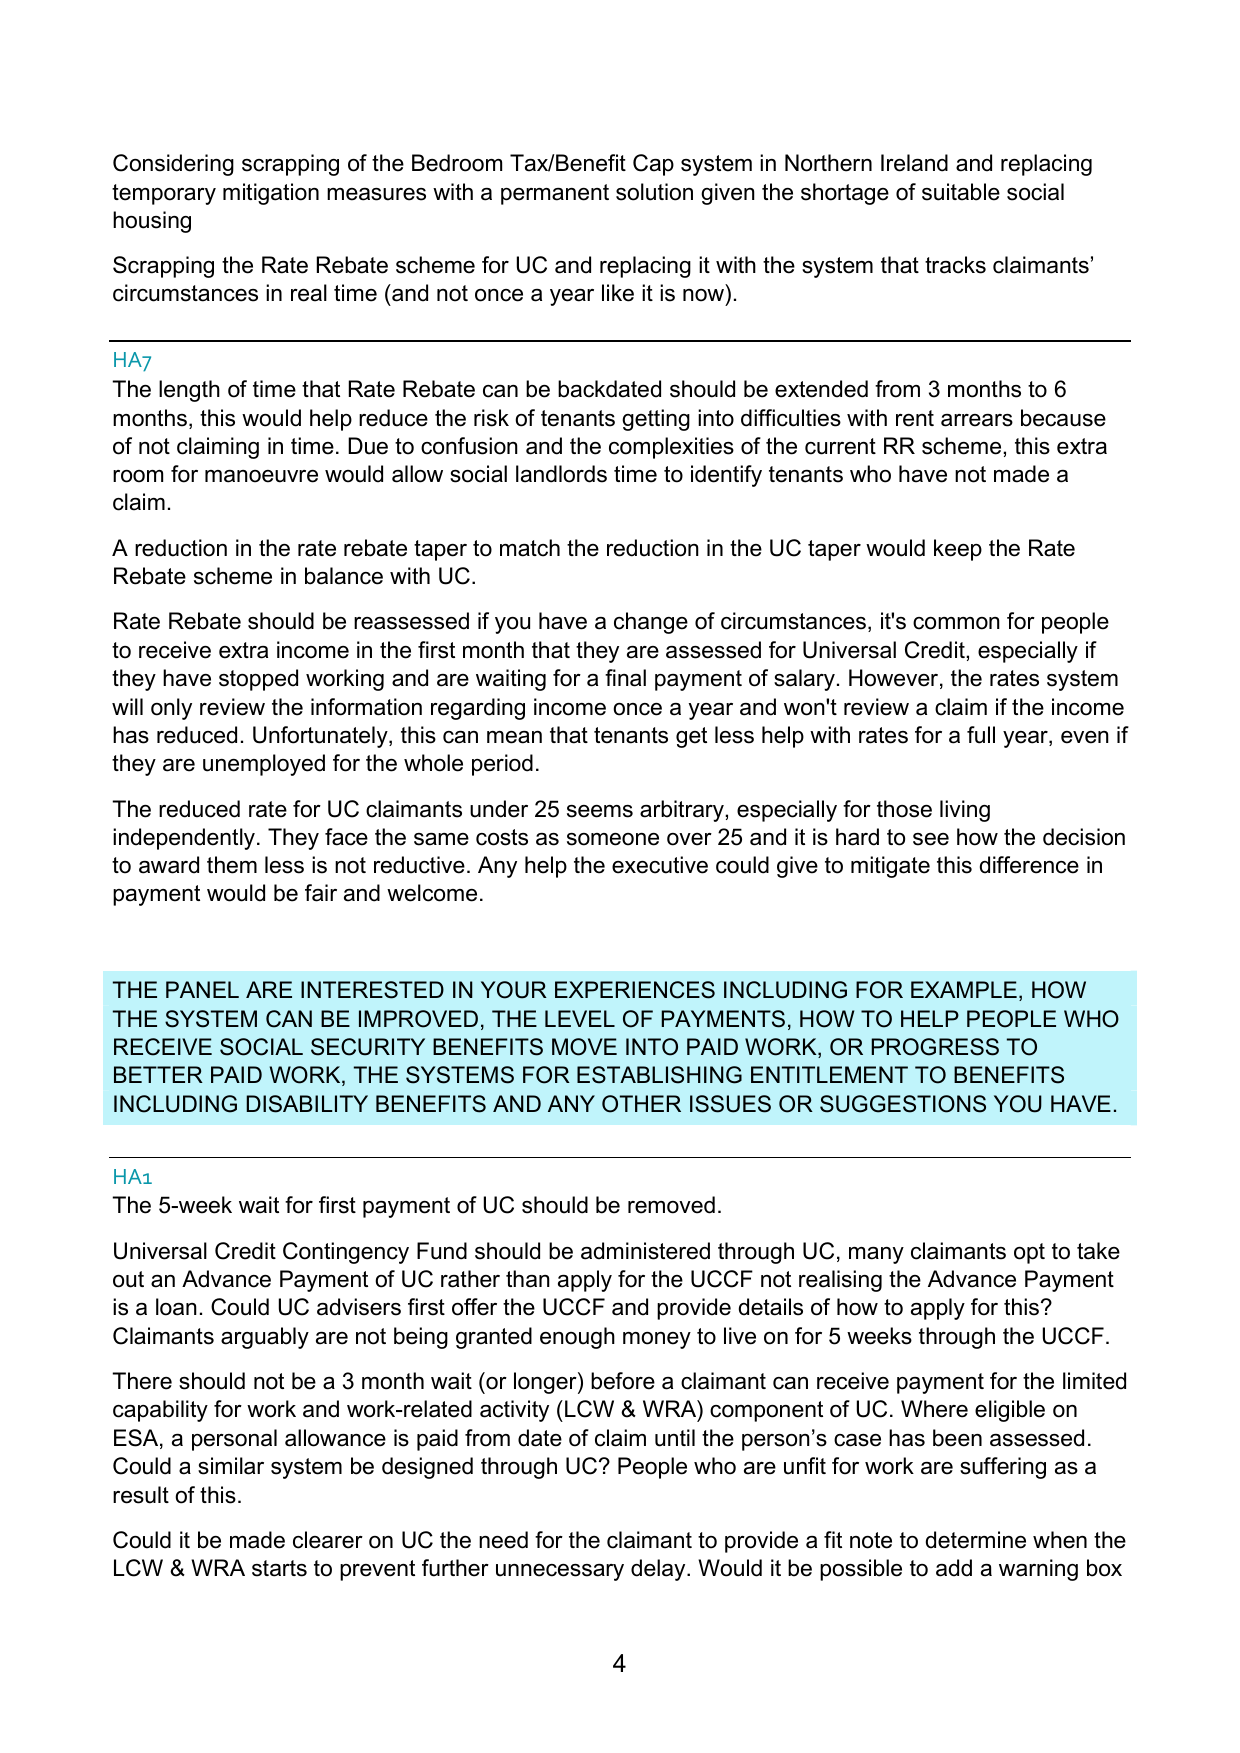  What do you see at coordinates (659, 1570) in the document?
I see `delay` at bounding box center [659, 1570].
